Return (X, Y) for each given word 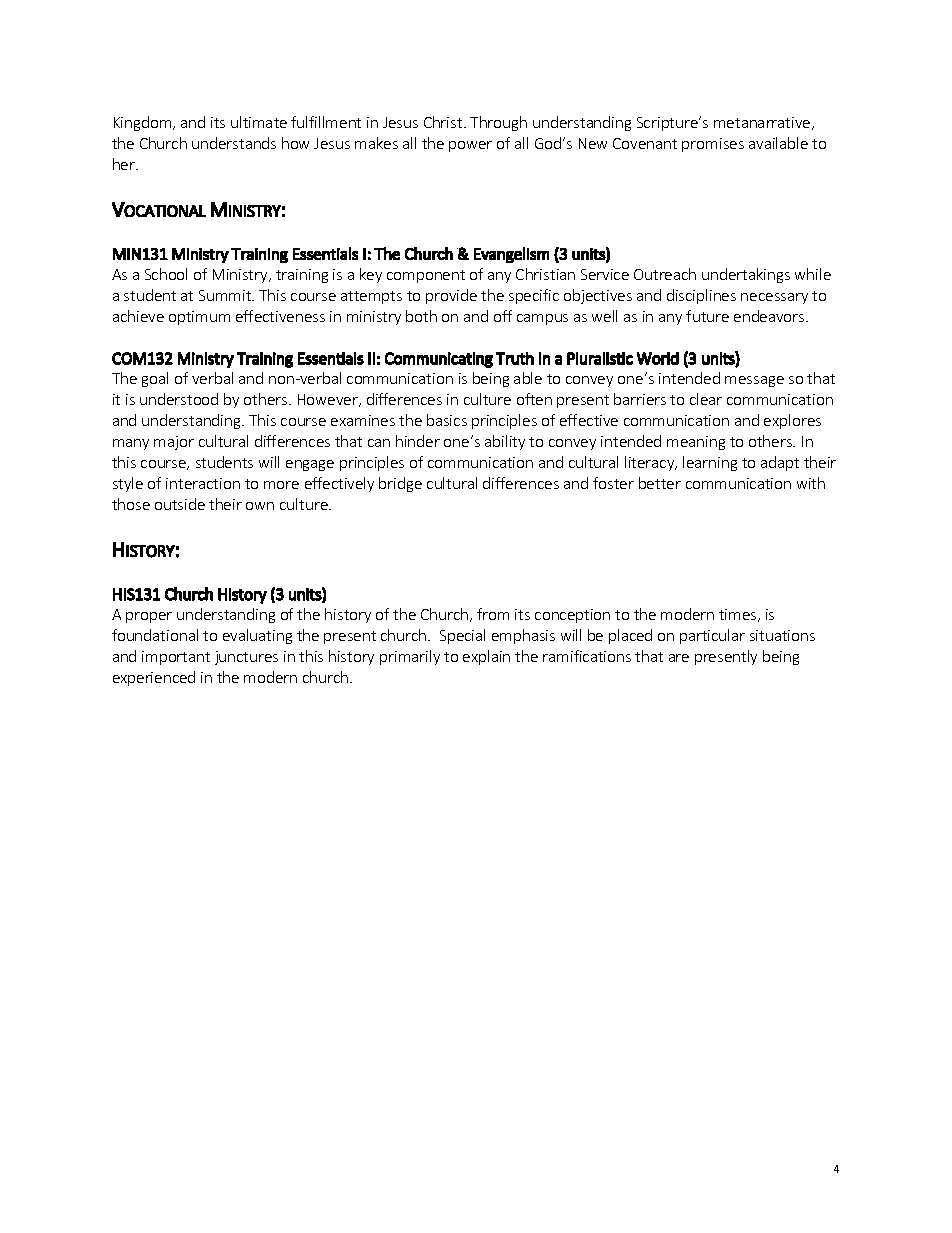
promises (713, 145)
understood (179, 399)
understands (234, 143)
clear (706, 399)
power (470, 146)
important (176, 658)
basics (447, 420)
